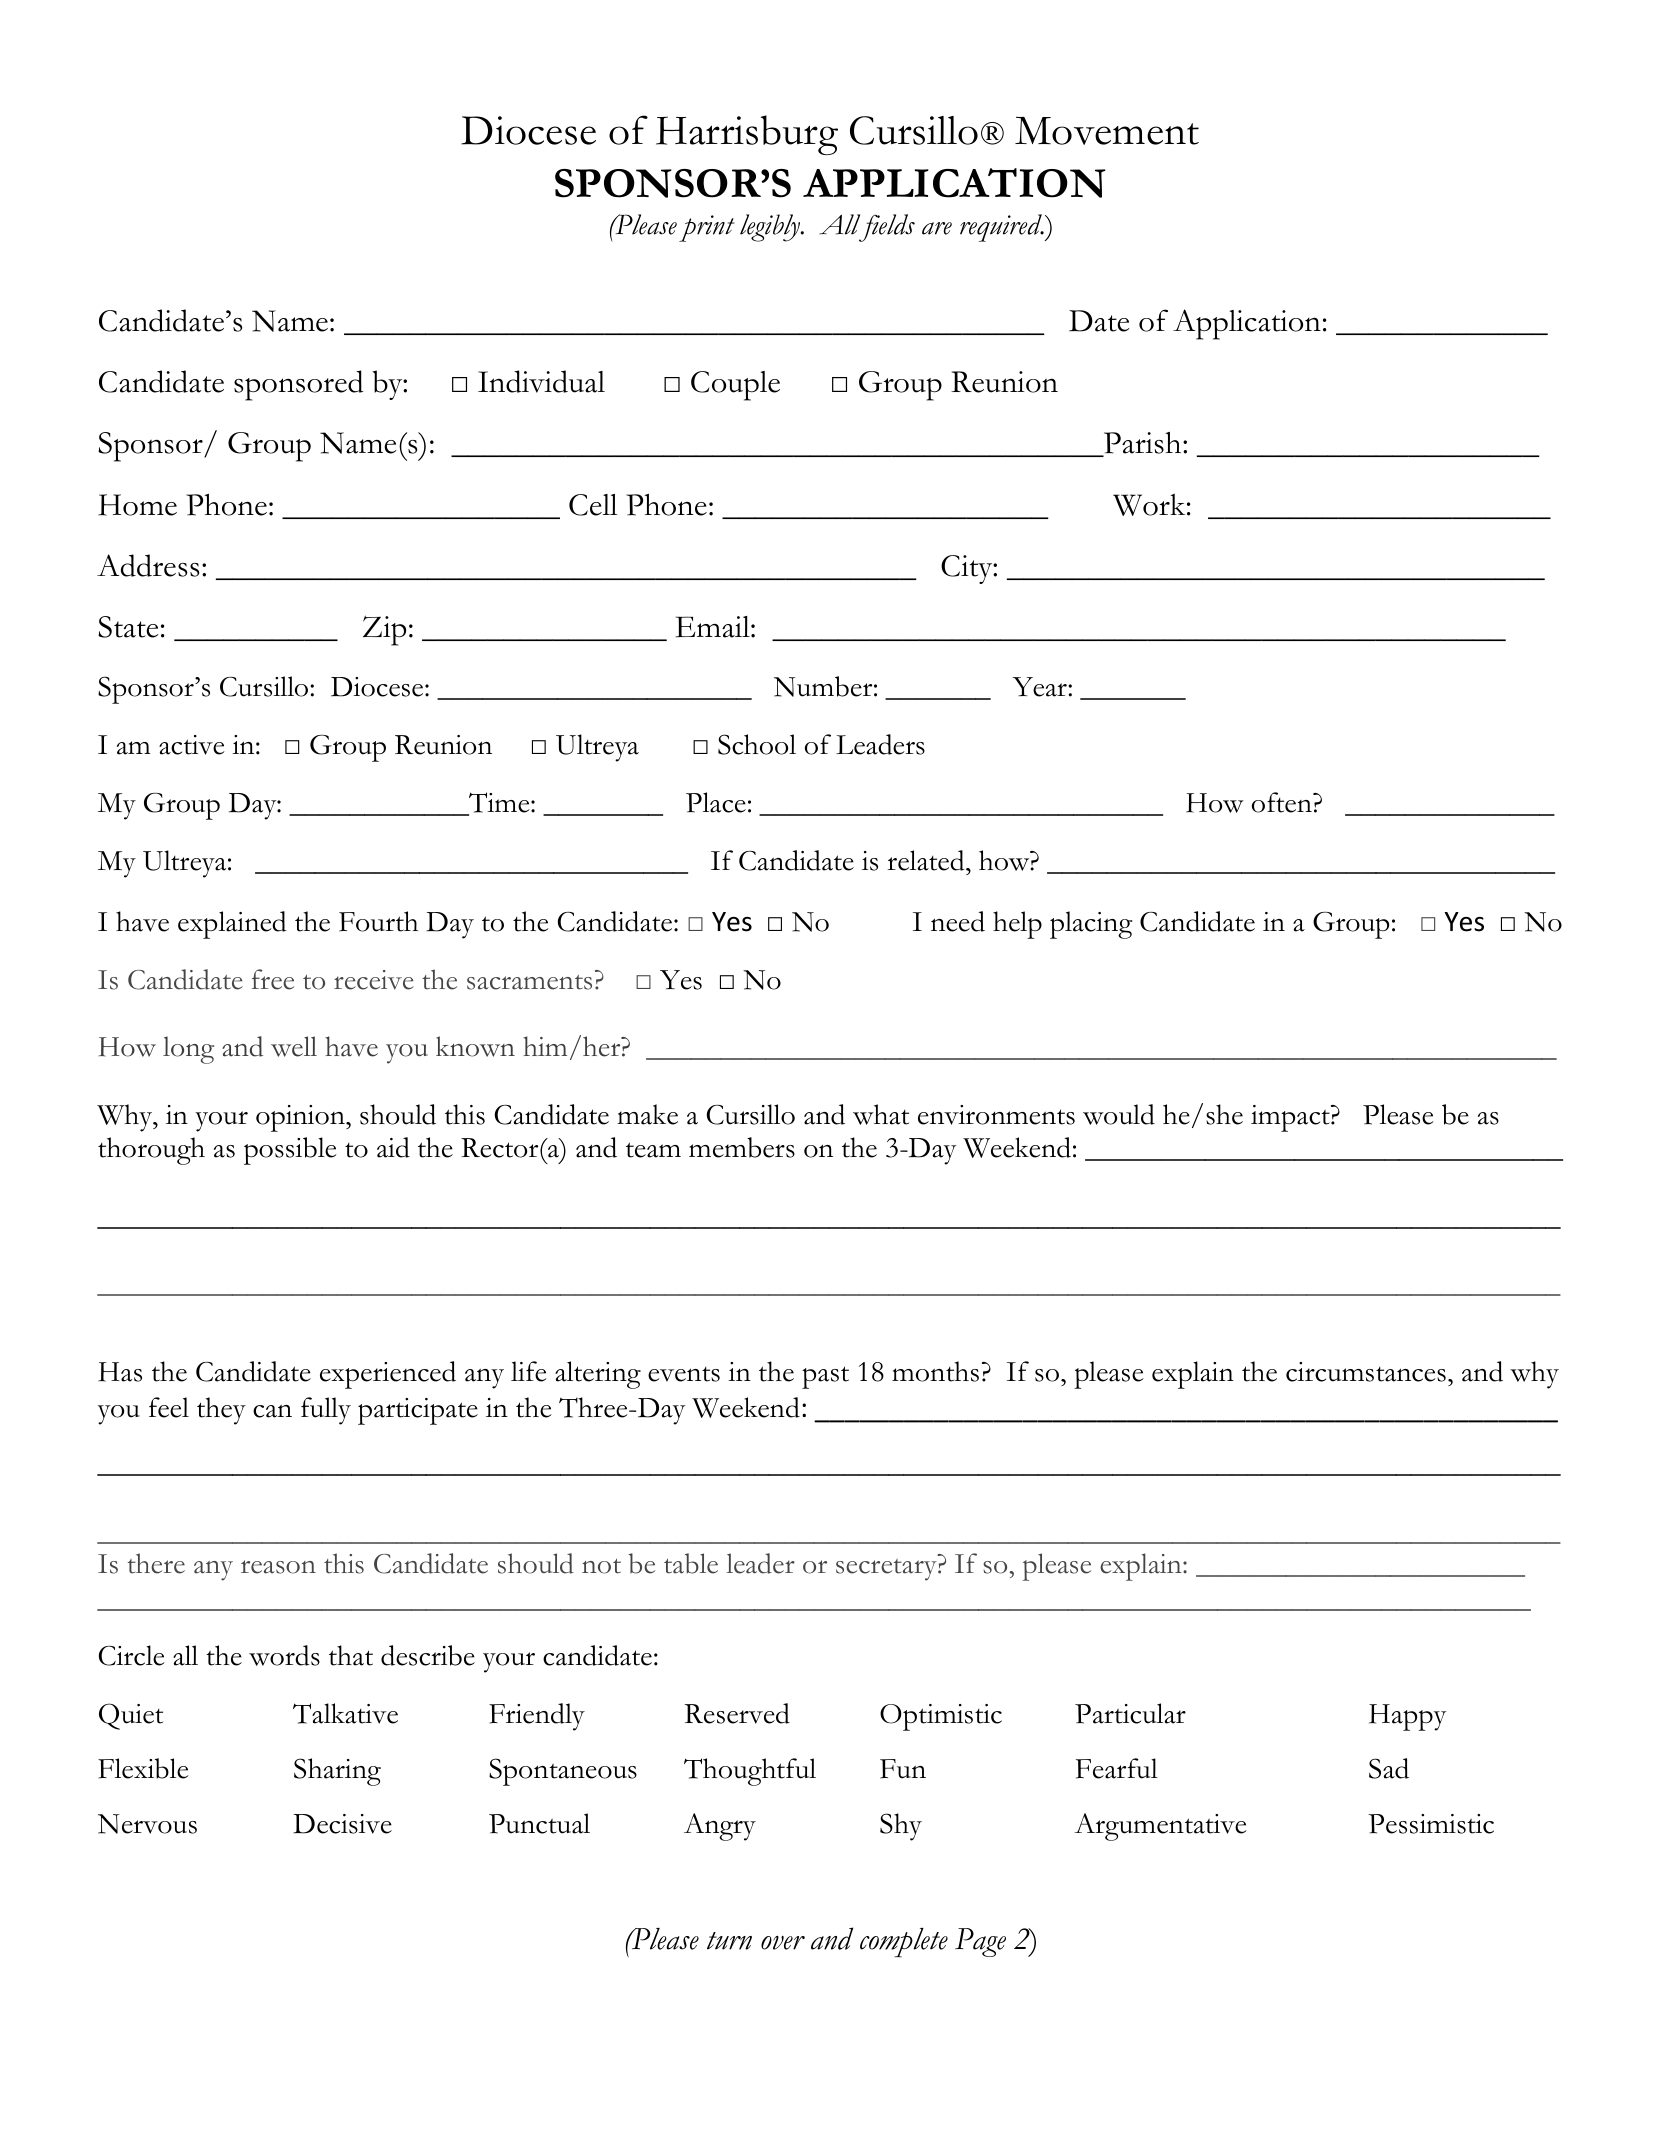 Image resolution: width=1661 pixels, height=2150 pixels. I want to click on Individual, so click(541, 381).
